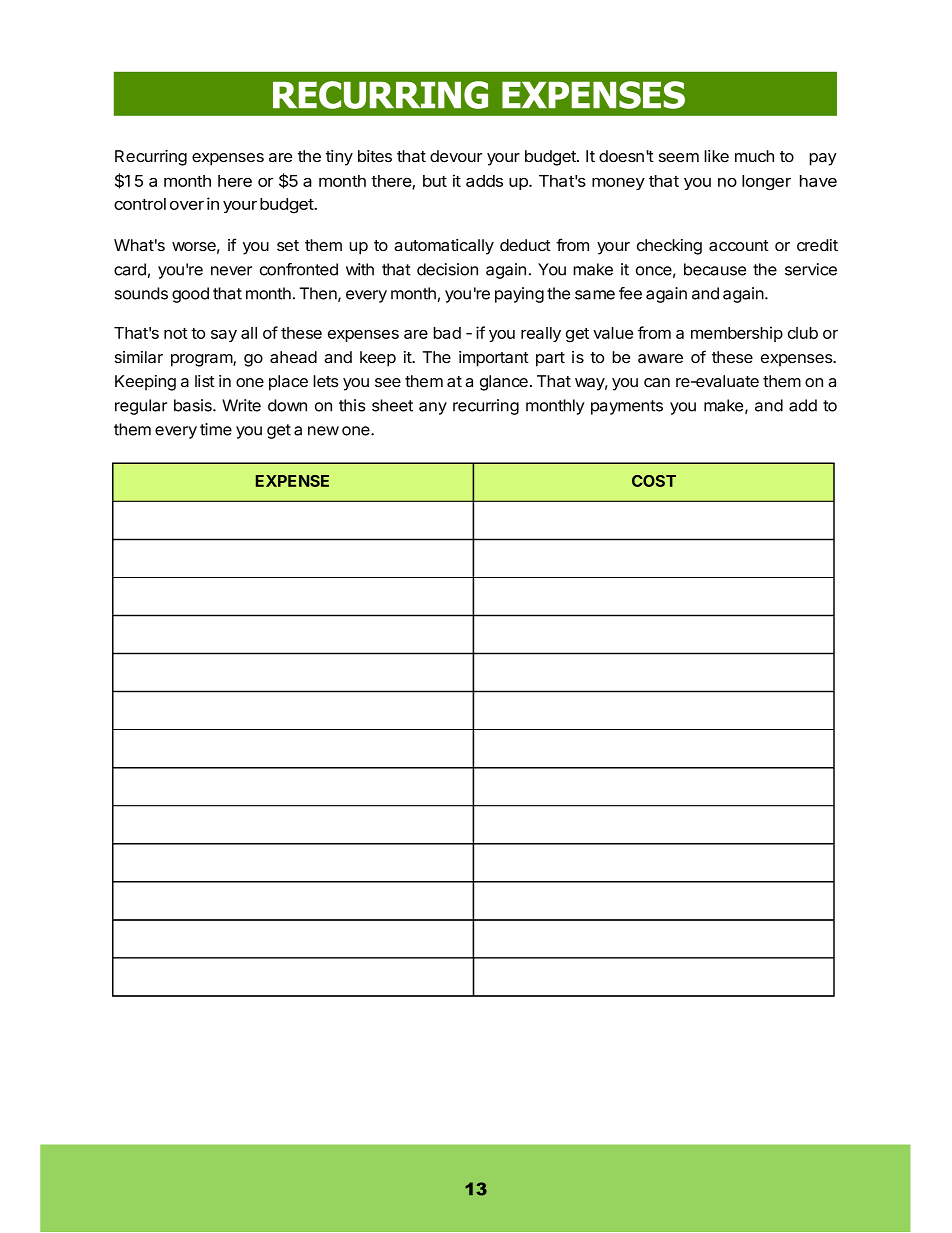 The height and width of the screenshot is (1233, 952). I want to click on important, so click(494, 359).
